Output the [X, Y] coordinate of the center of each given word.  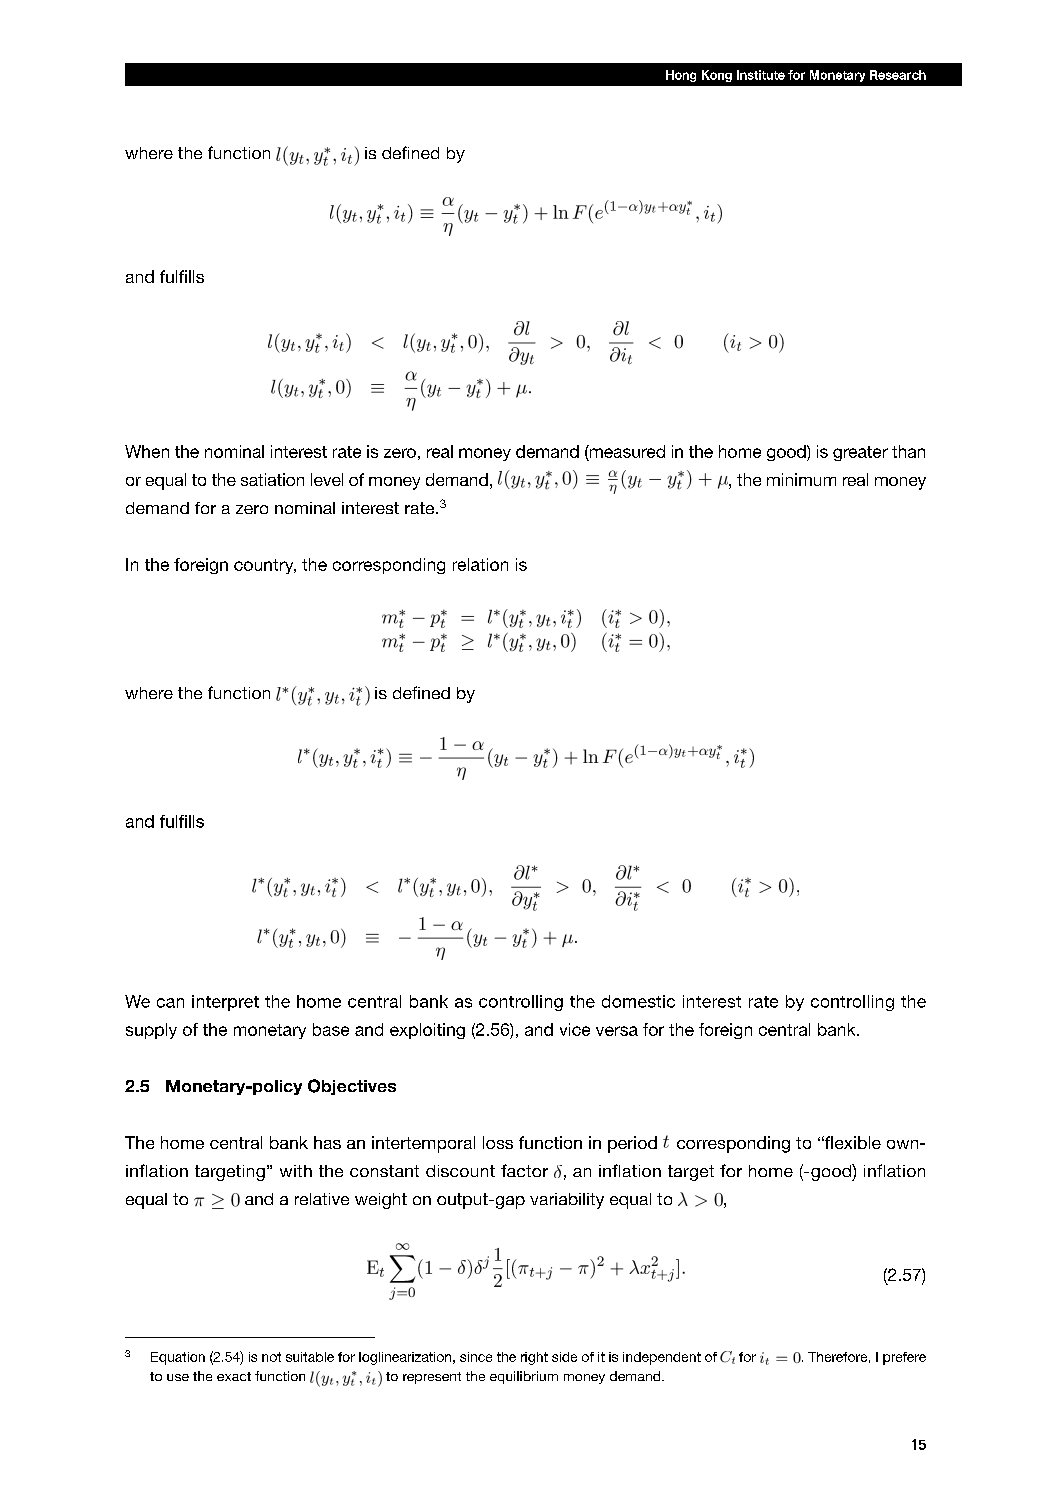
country [265, 566]
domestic [638, 1001]
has [327, 1142]
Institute [761, 75]
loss [498, 1142]
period [632, 1144]
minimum [801, 479]
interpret [225, 1003]
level [327, 479]
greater [860, 453]
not [271, 1357]
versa [617, 1031]
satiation [272, 479]
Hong [681, 76]
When [147, 451]
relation [480, 564]
